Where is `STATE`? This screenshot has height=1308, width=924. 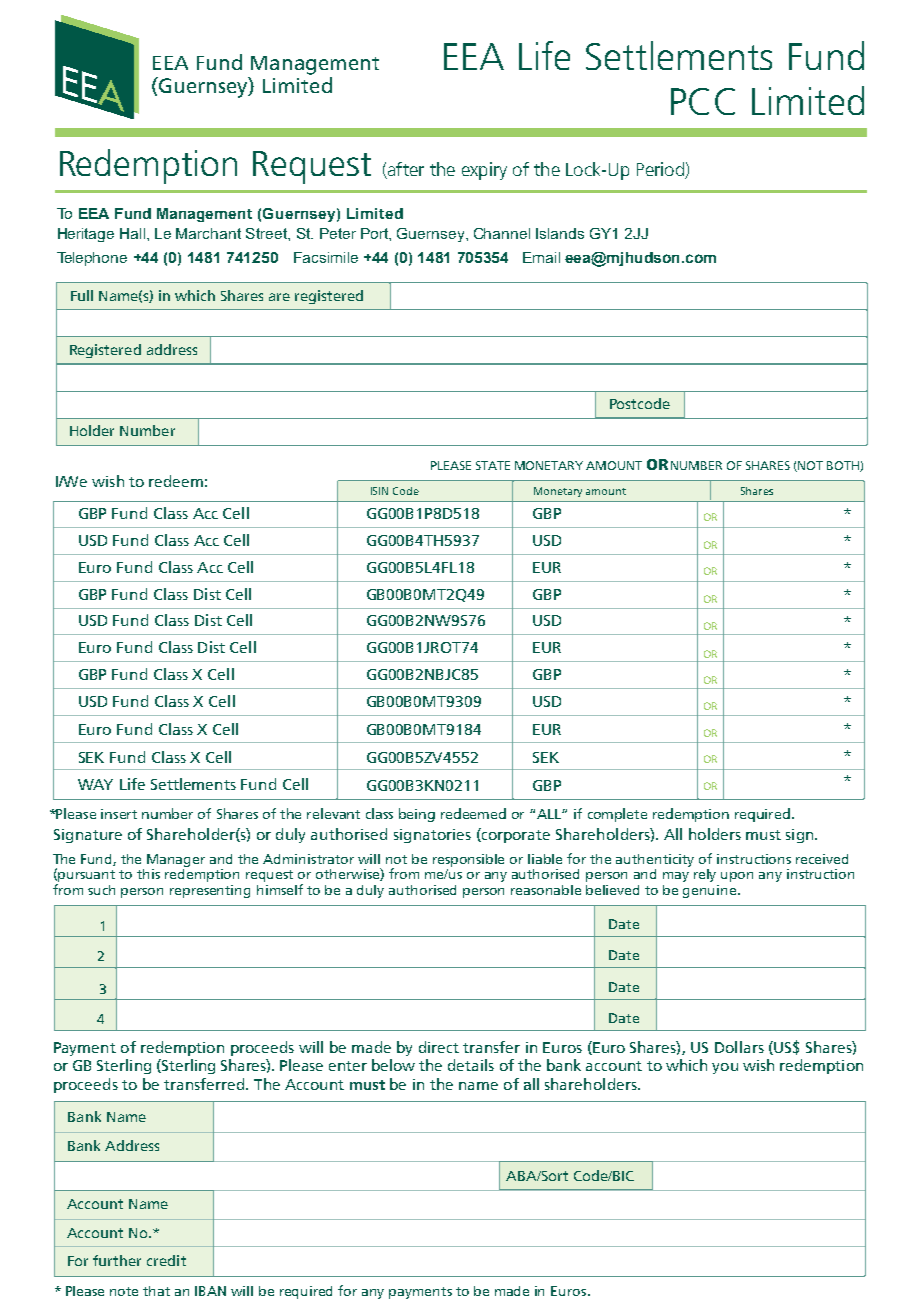
STATE is located at coordinates (493, 465).
